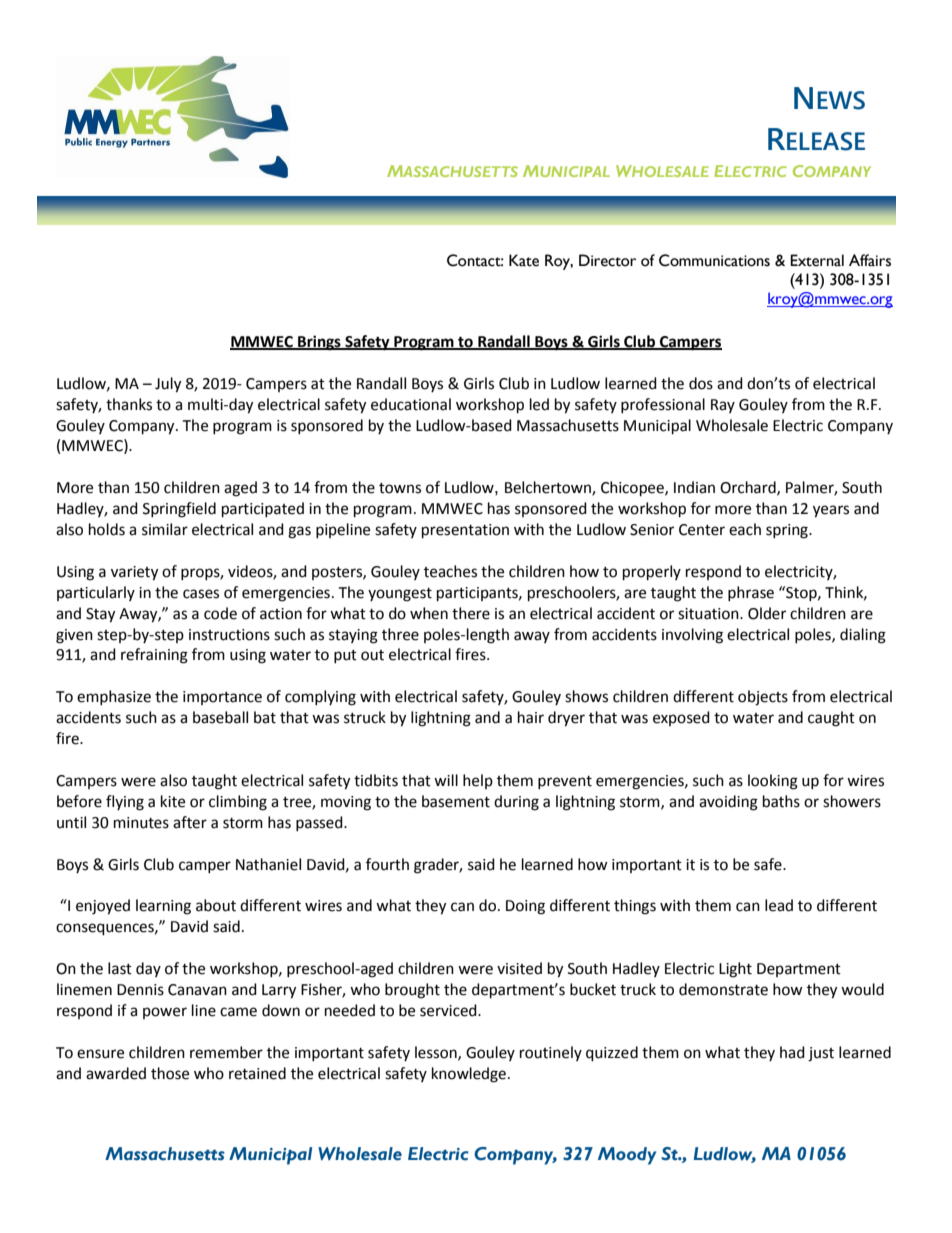 This screenshot has height=1233, width=952. Describe the element at coordinates (465, 531) in the screenshot. I see `presentation` at that location.
